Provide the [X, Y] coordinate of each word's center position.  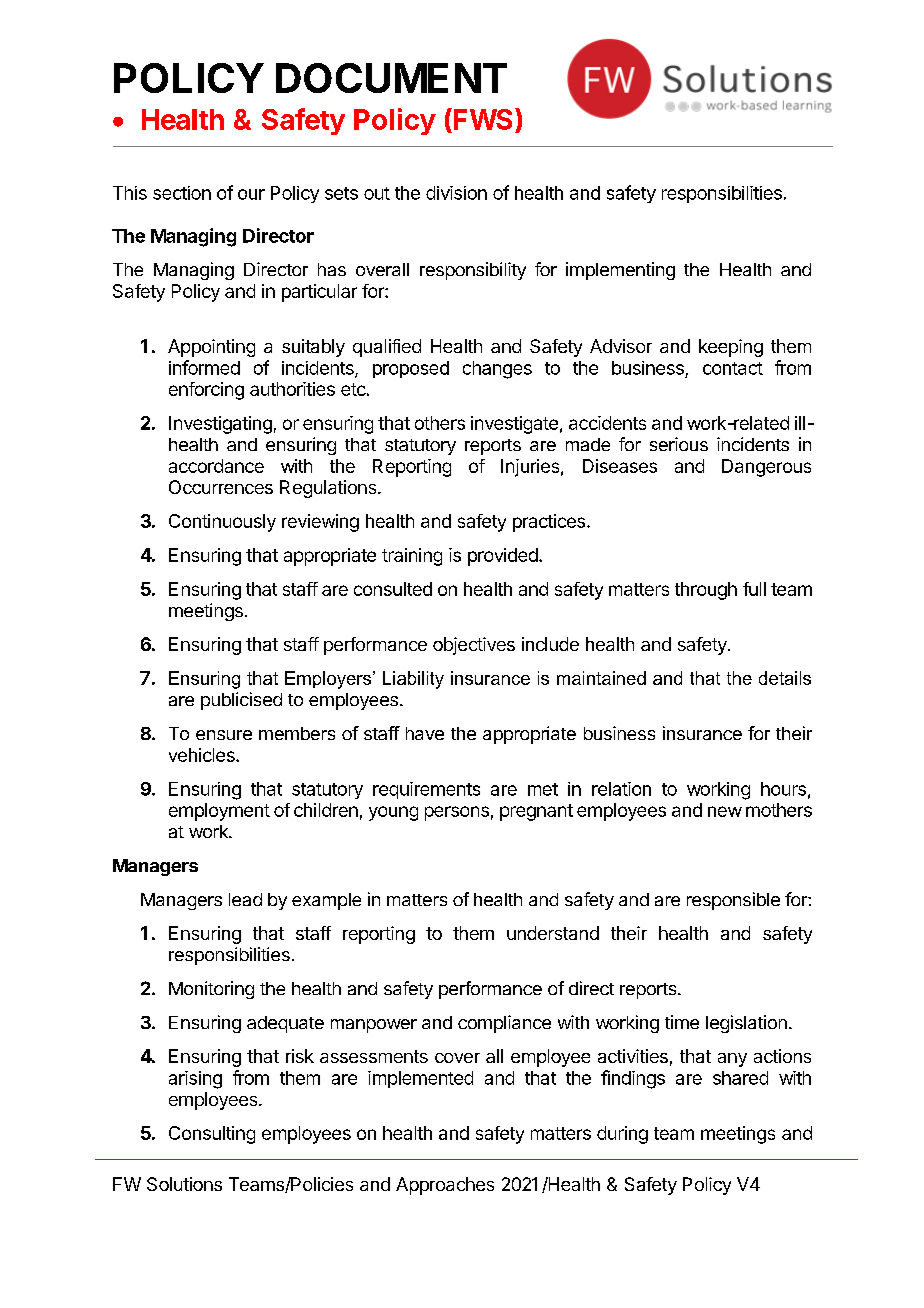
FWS [483, 119]
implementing [620, 271]
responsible [733, 901]
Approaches [445, 1186]
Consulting [212, 1135]
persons [457, 813]
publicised [241, 701]
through [706, 591]
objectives [474, 646]
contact [733, 368]
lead [245, 899]
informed [204, 367]
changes [497, 370]
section [182, 193]
